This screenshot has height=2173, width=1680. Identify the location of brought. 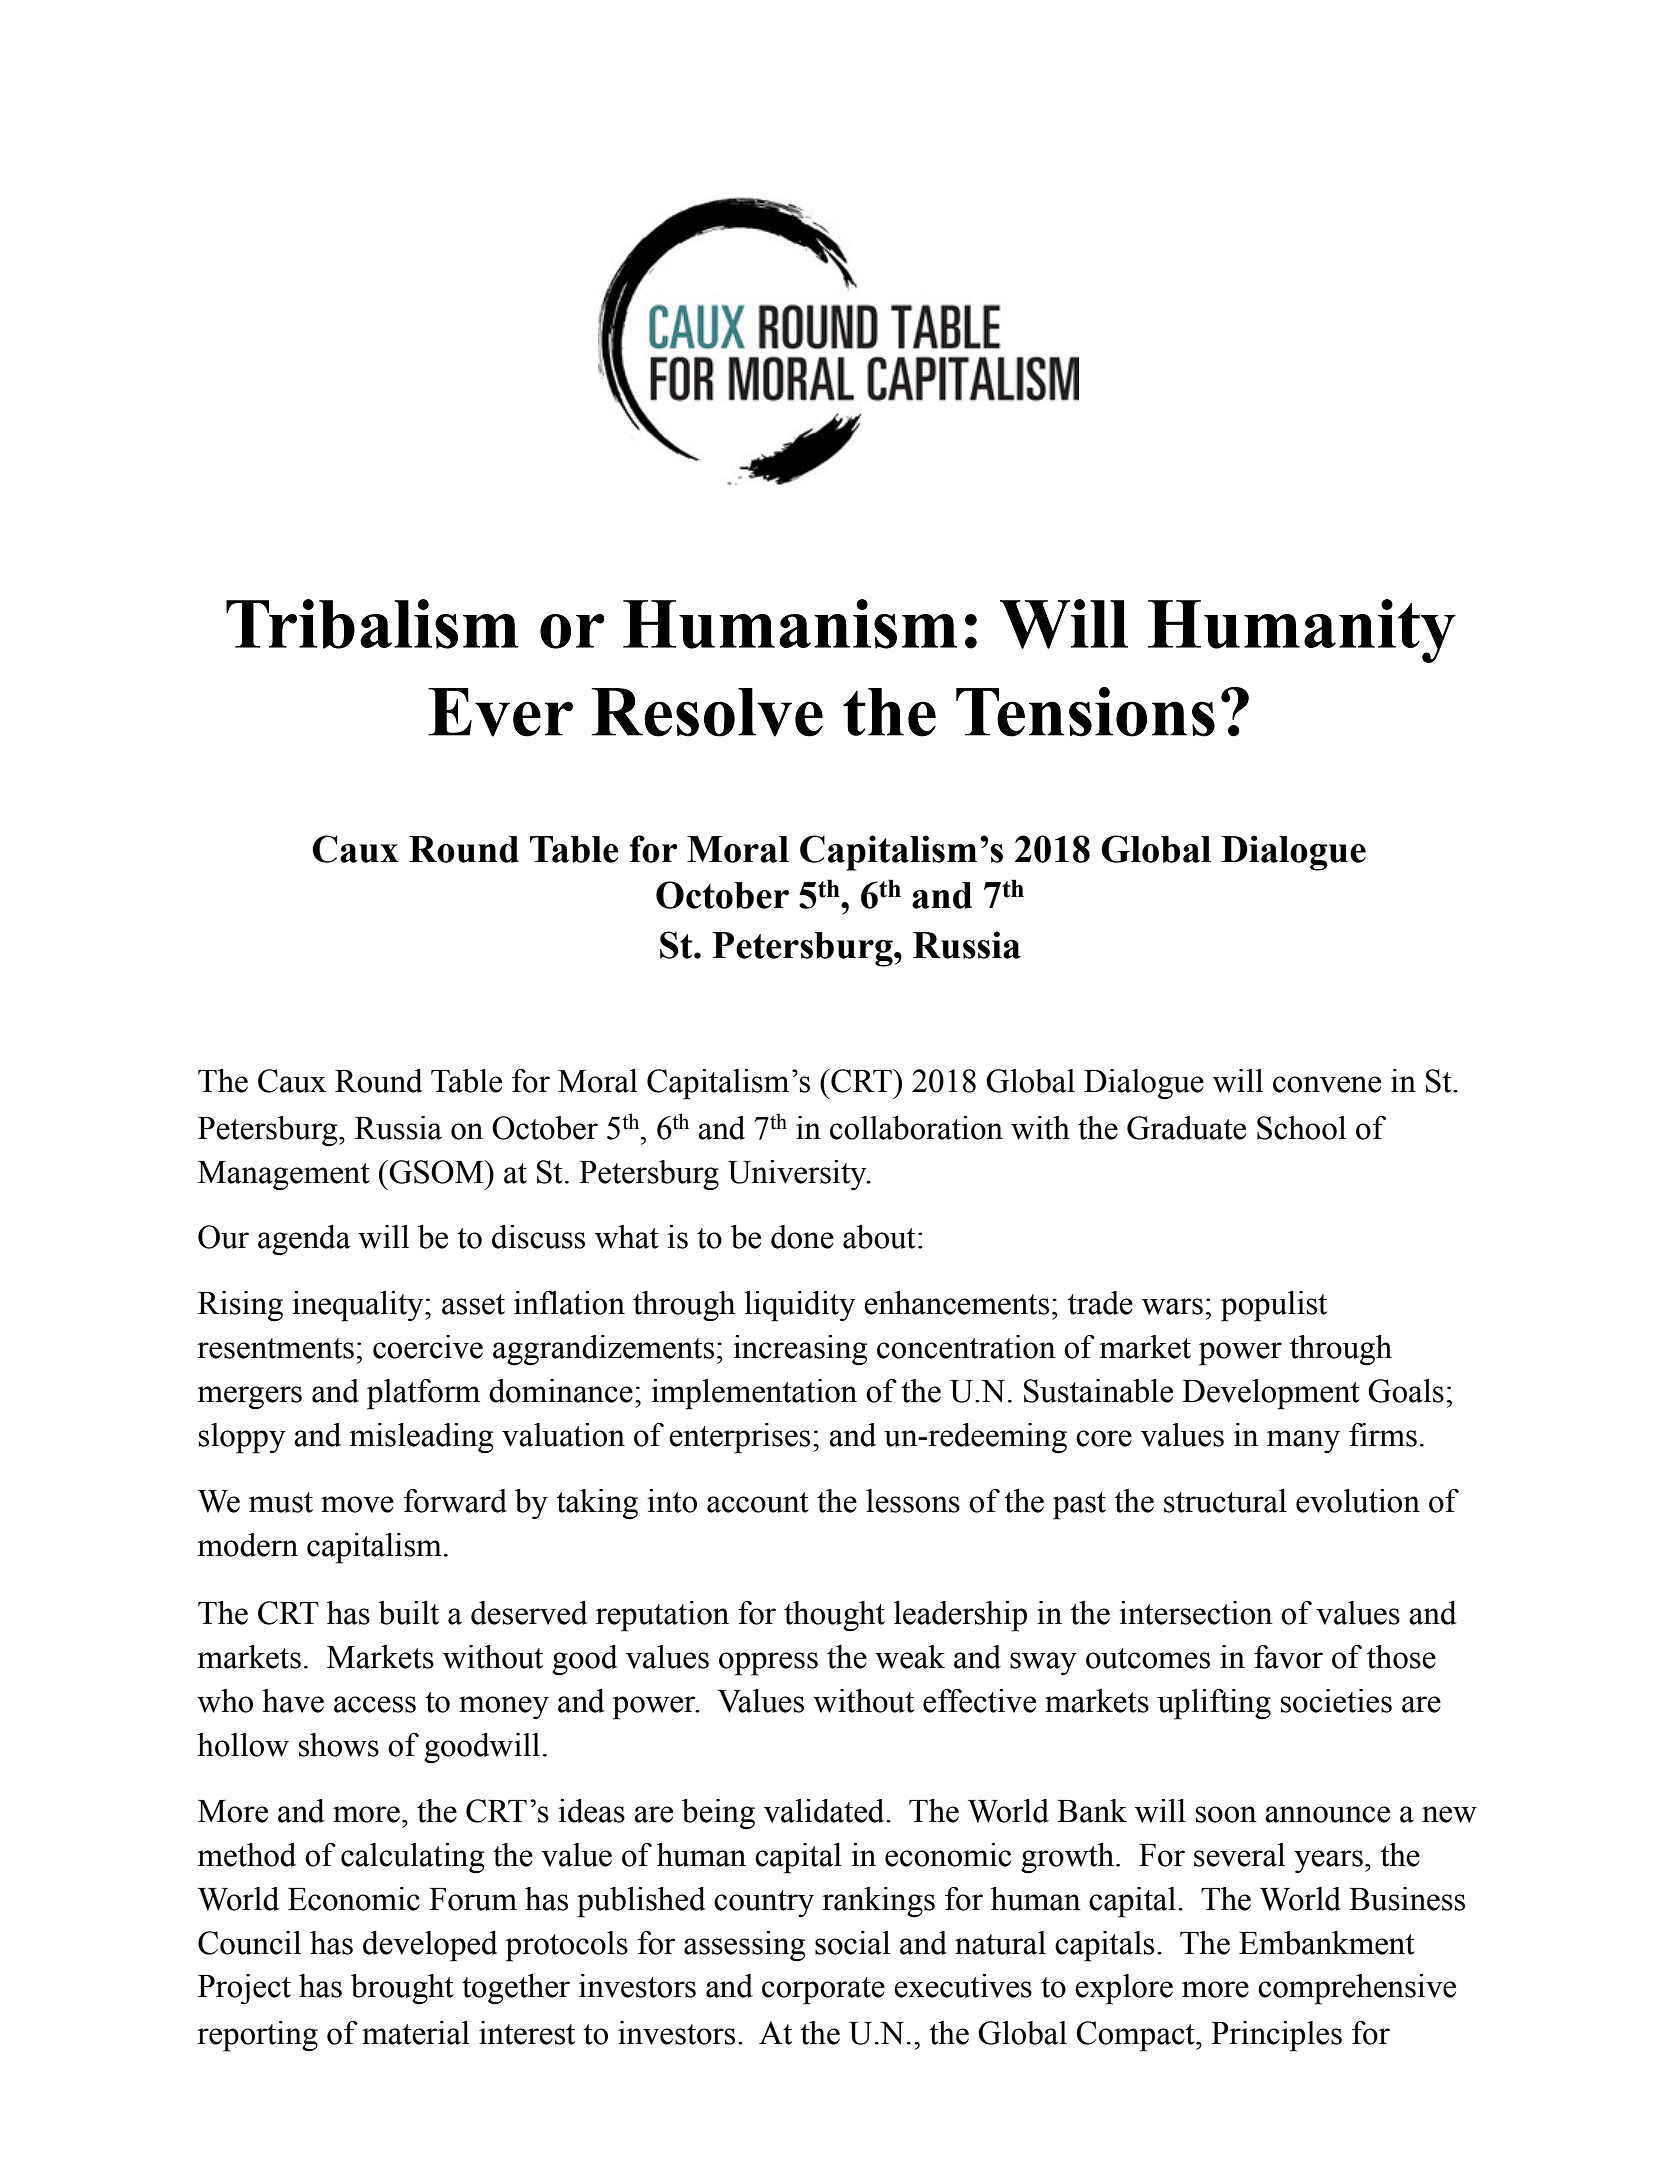
(402, 1989).
